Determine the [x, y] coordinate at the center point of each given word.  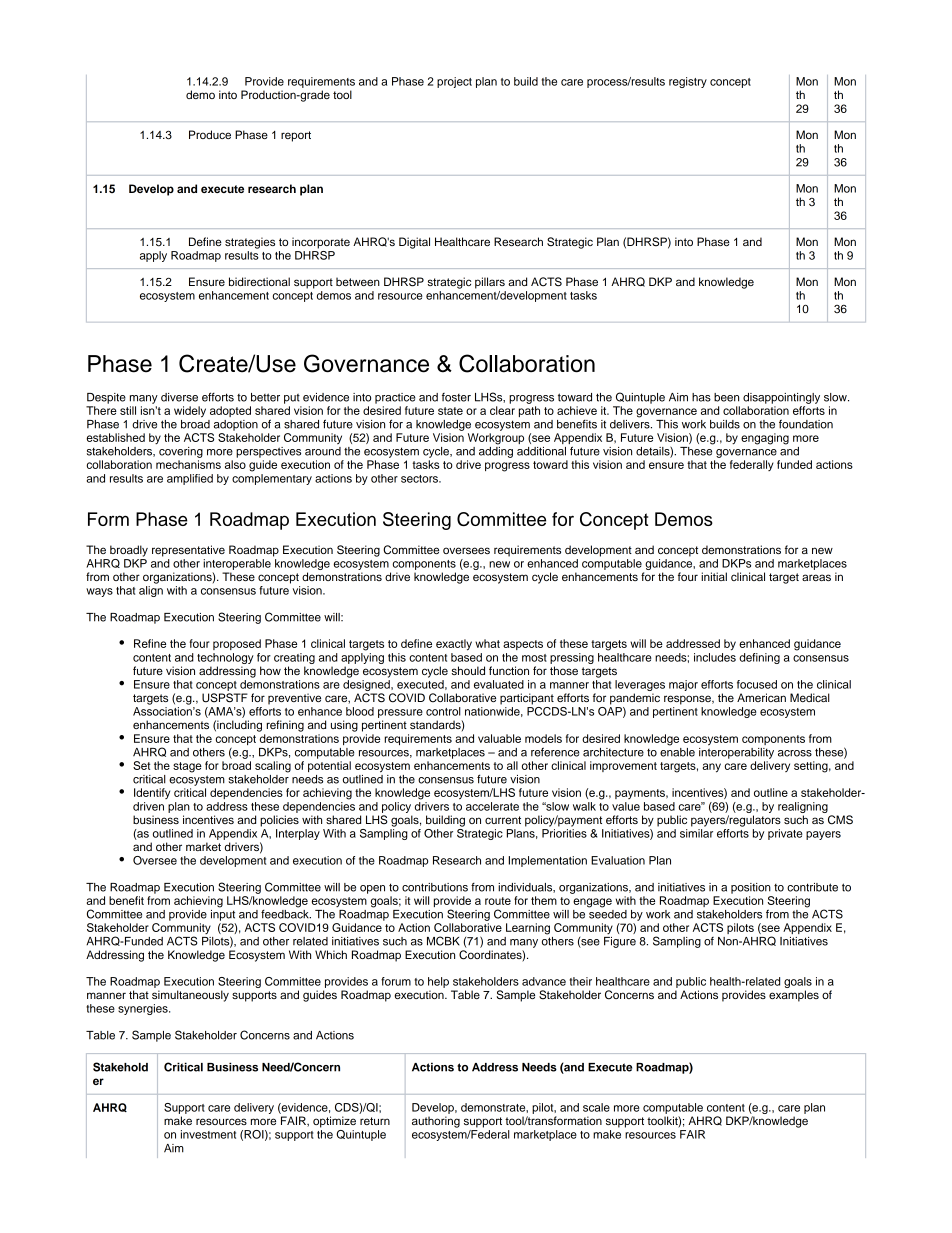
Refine [150, 643]
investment [208, 1134]
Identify [152, 793]
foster [456, 397]
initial [714, 576]
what [487, 643]
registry [688, 82]
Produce [210, 134]
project [454, 82]
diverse [179, 397]
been [726, 397]
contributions [435, 887]
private [785, 834]
